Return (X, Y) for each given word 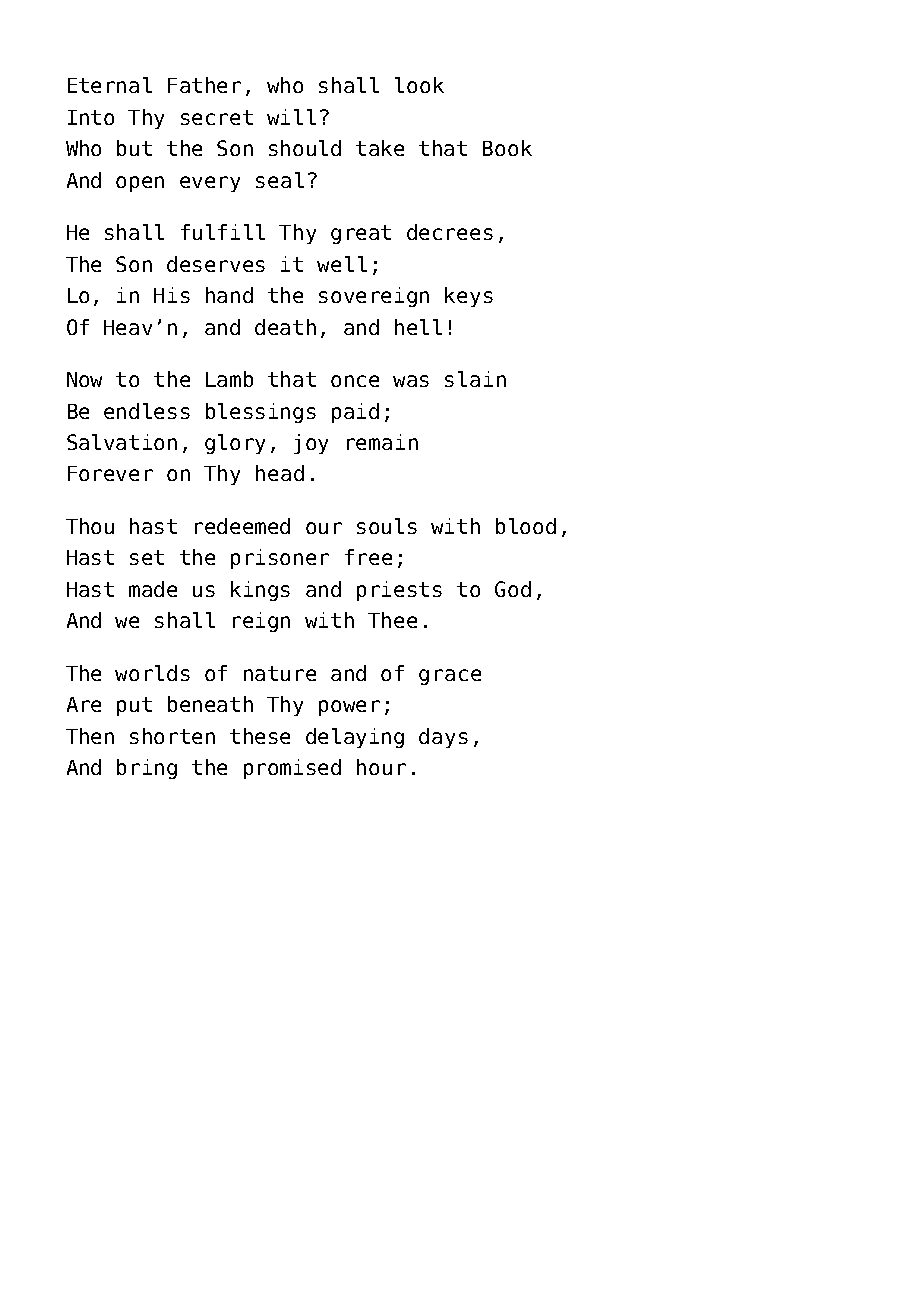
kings (260, 591)
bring (147, 769)
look (419, 85)
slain (475, 379)
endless (147, 411)
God (513, 589)
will (291, 117)
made (153, 589)
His (172, 295)
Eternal (110, 85)
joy (311, 444)
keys (469, 297)
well (342, 264)
